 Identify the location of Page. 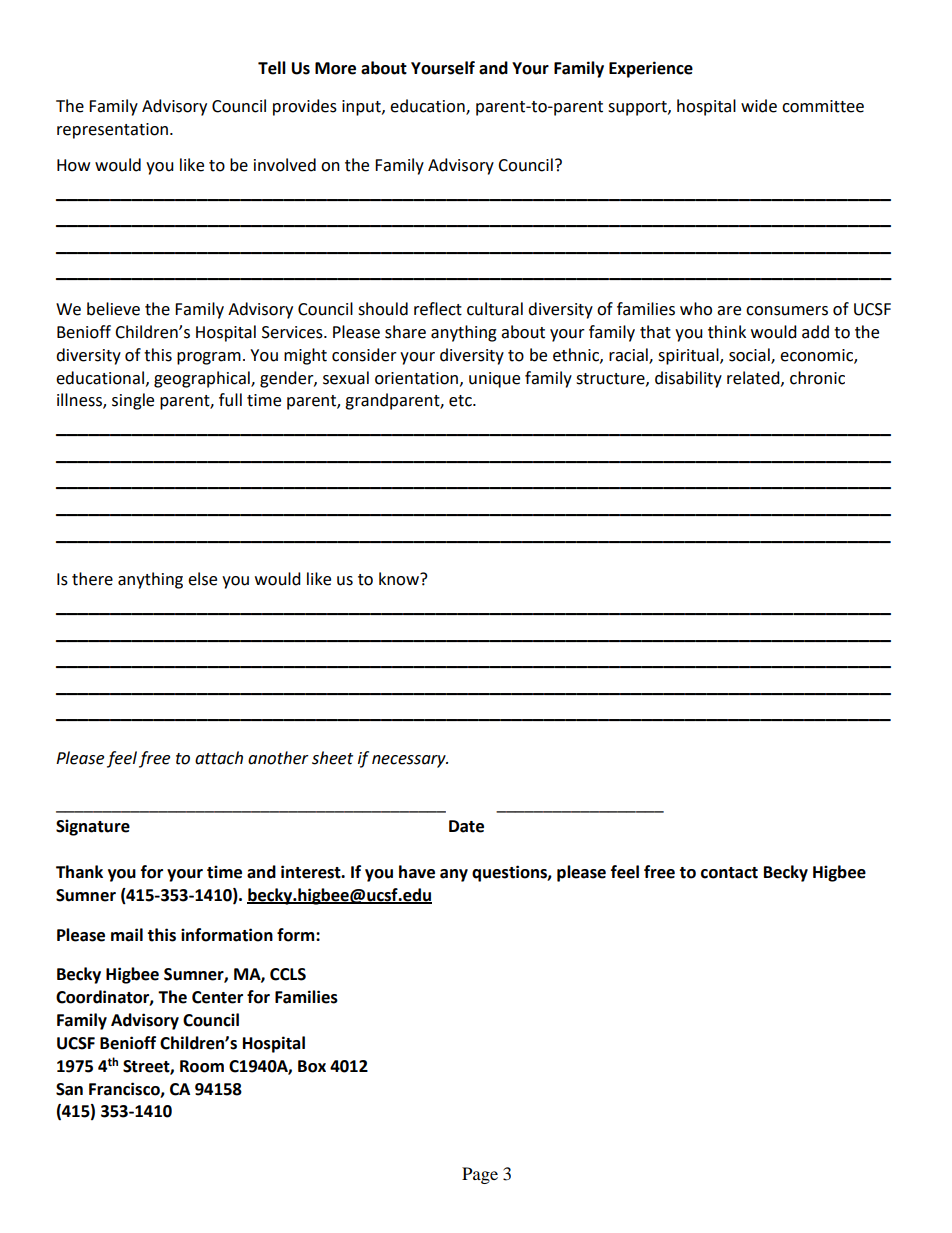
(480, 1175).
